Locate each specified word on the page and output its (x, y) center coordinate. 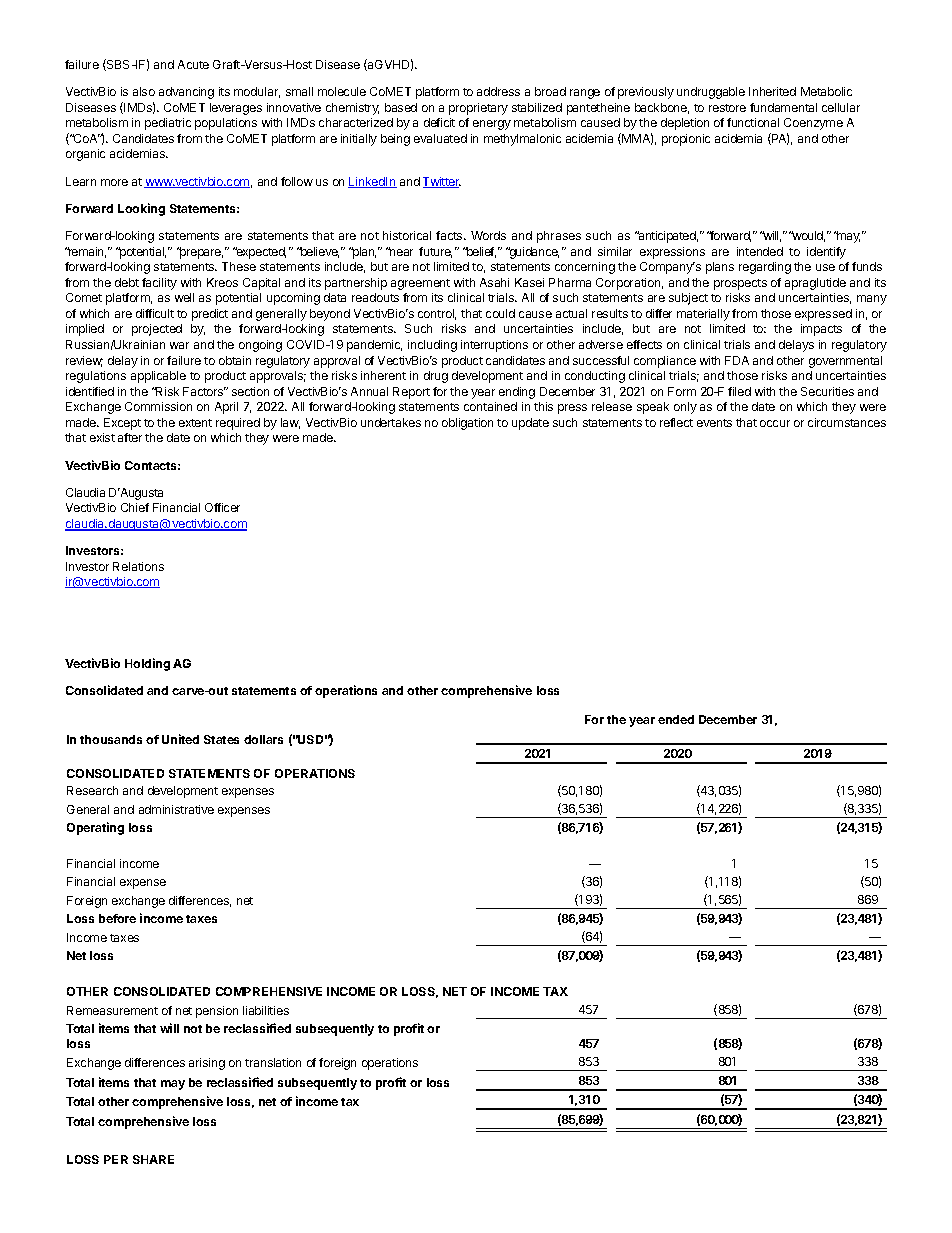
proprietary (478, 109)
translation (273, 1062)
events (714, 423)
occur (775, 423)
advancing (186, 93)
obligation (467, 424)
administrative (176, 809)
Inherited (772, 91)
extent (195, 423)
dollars (263, 739)
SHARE (153, 1159)
